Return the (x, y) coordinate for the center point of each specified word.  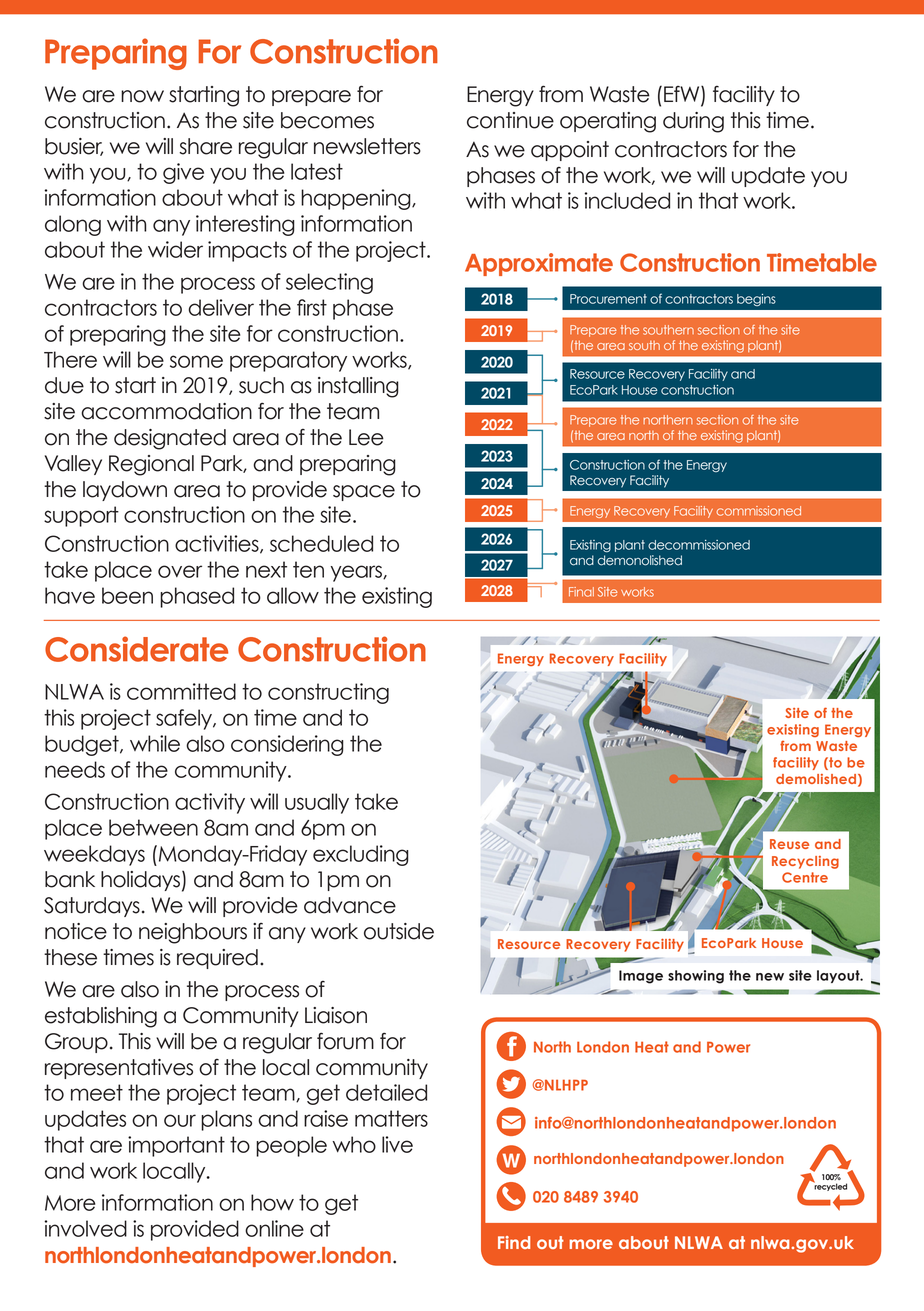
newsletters (367, 146)
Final (581, 592)
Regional (151, 465)
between (153, 827)
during (693, 122)
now (142, 96)
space (364, 493)
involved (85, 1228)
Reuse (789, 844)
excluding (361, 855)
